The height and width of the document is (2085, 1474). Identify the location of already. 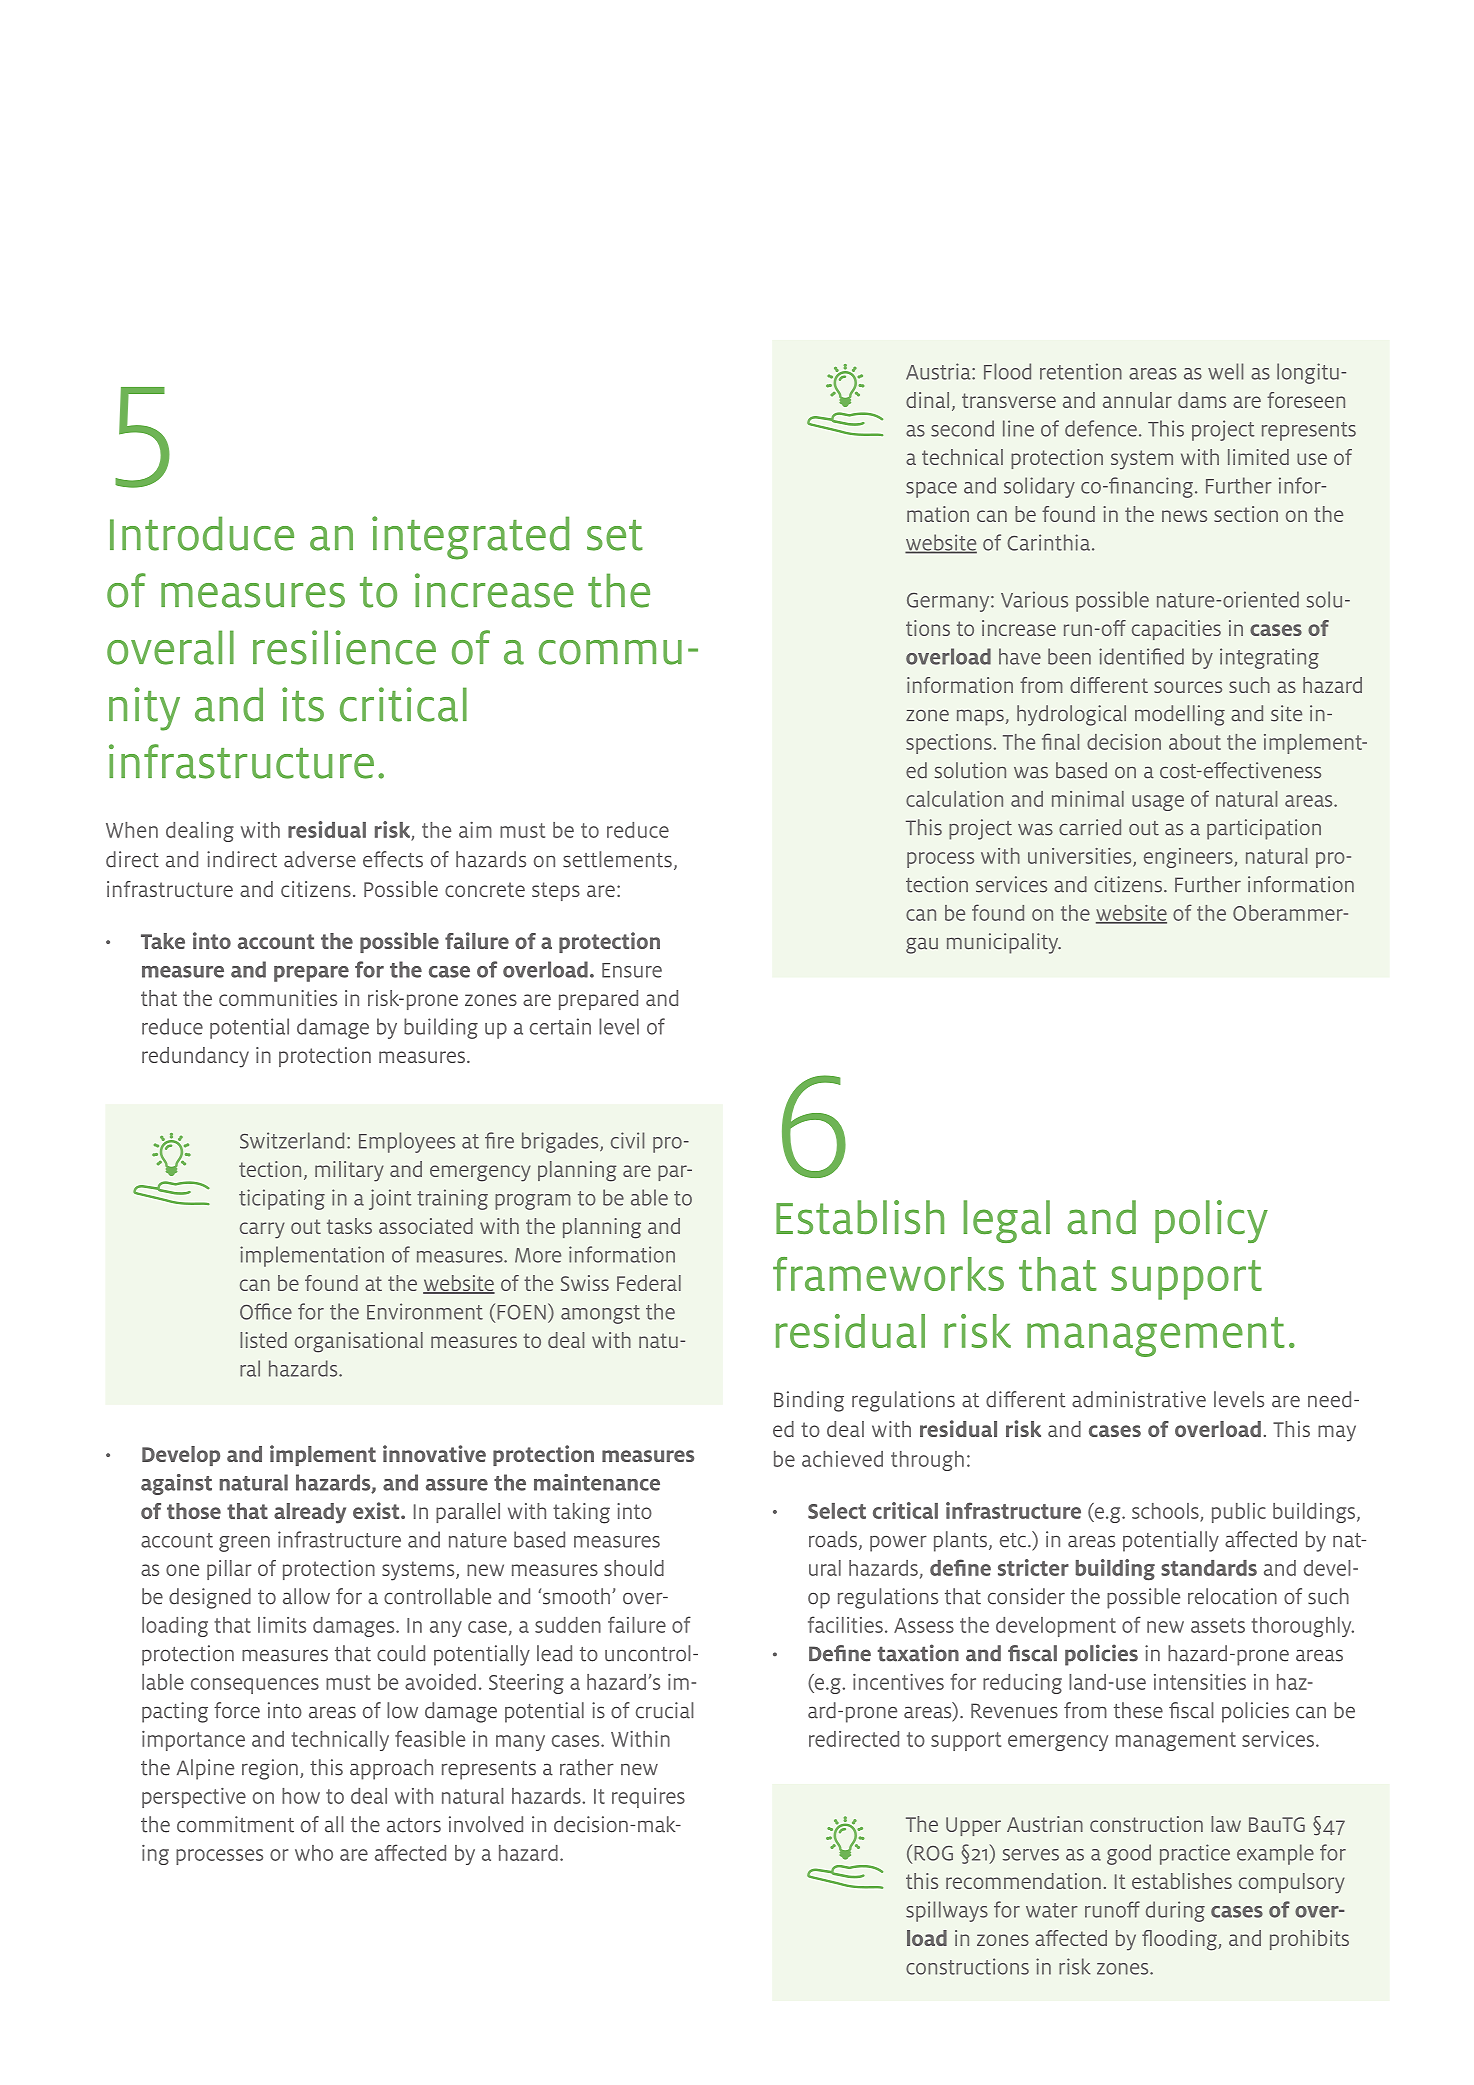
(310, 1513).
